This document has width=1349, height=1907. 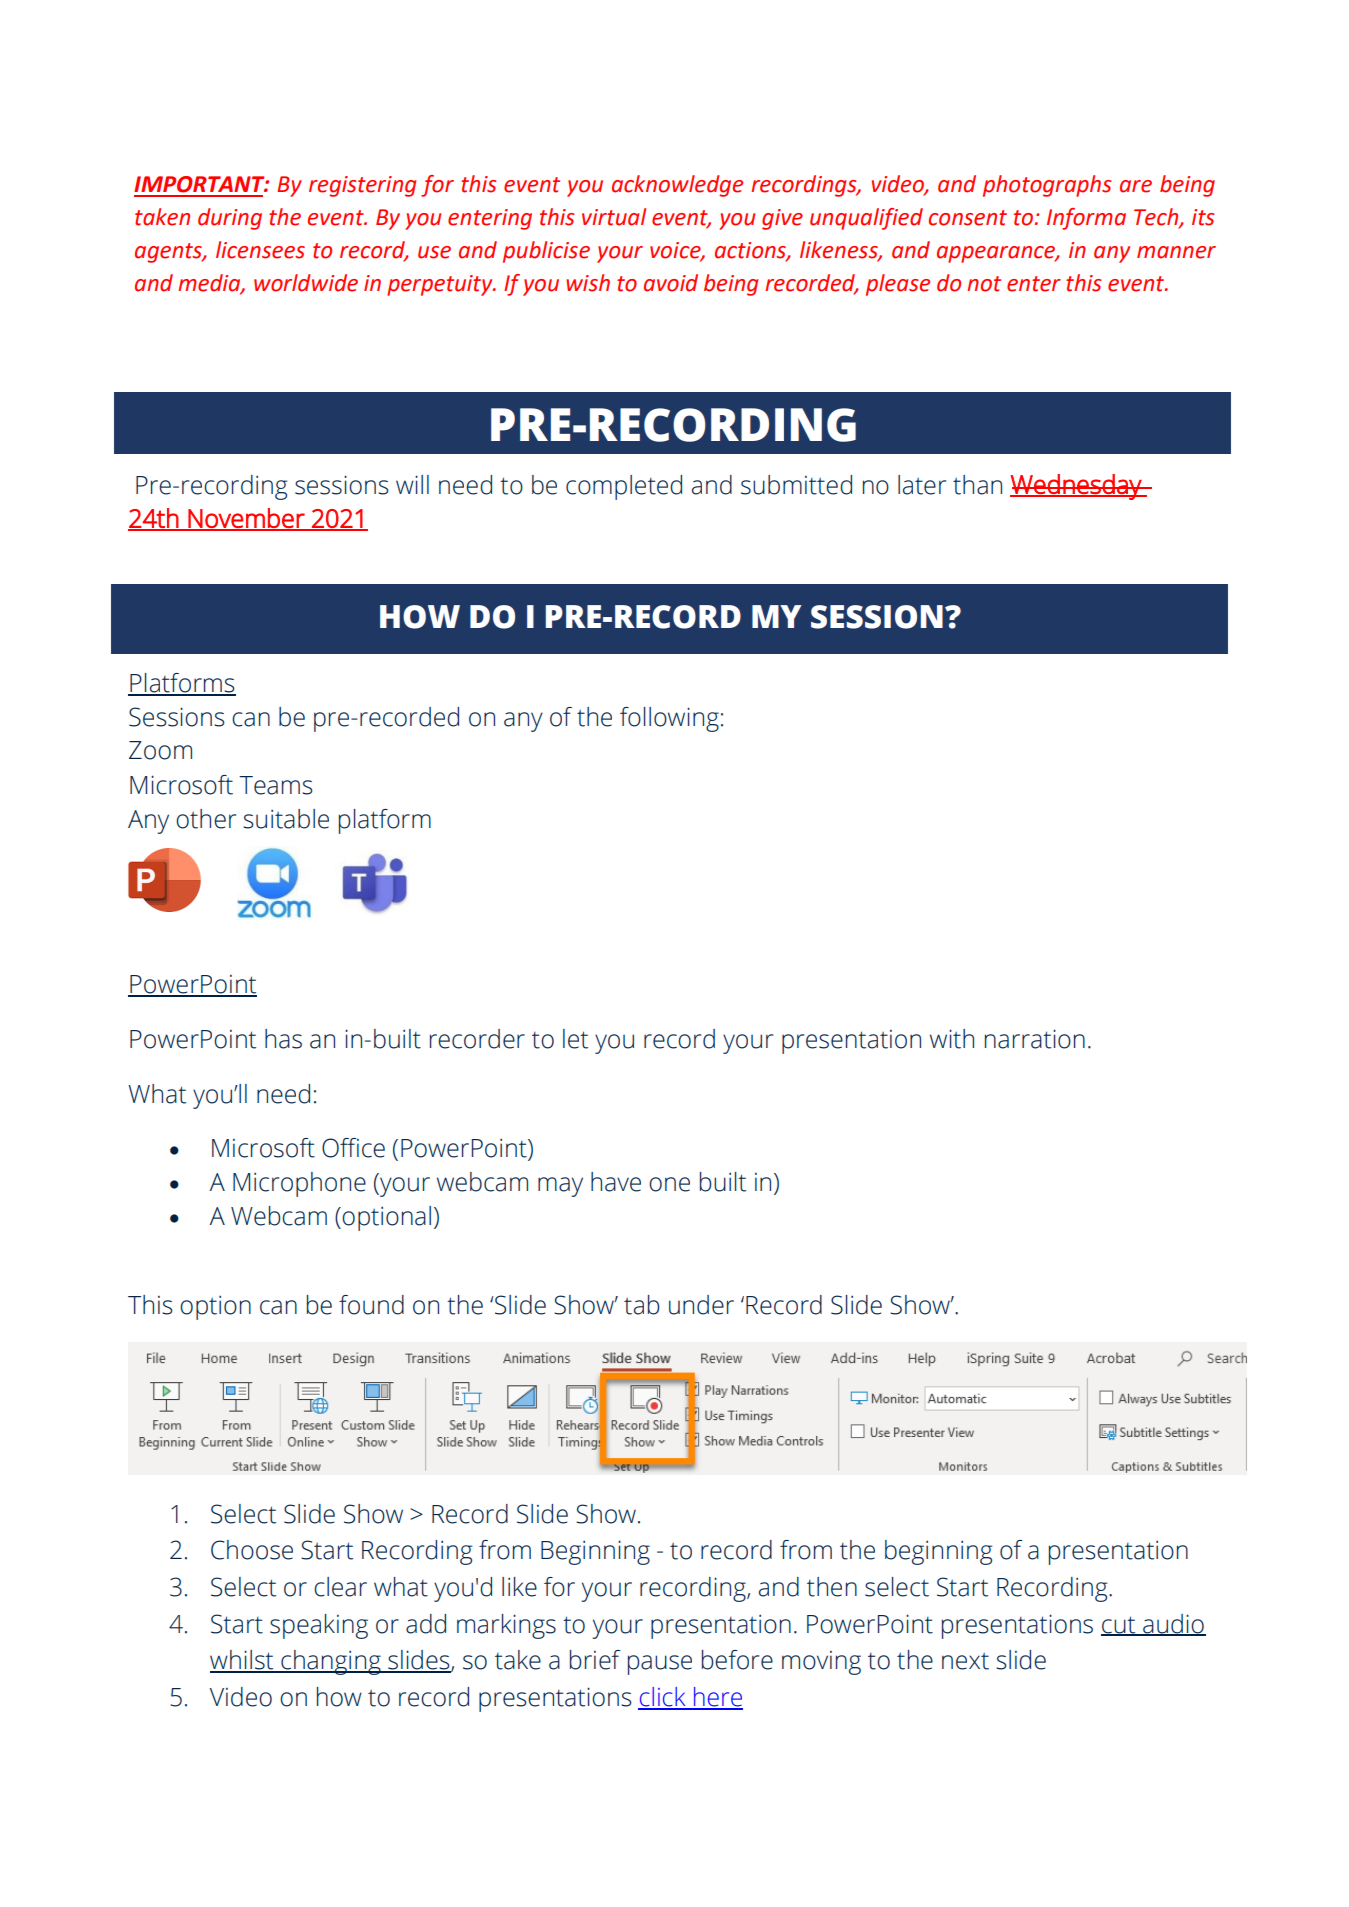 I want to click on Informa, so click(x=1086, y=219).
